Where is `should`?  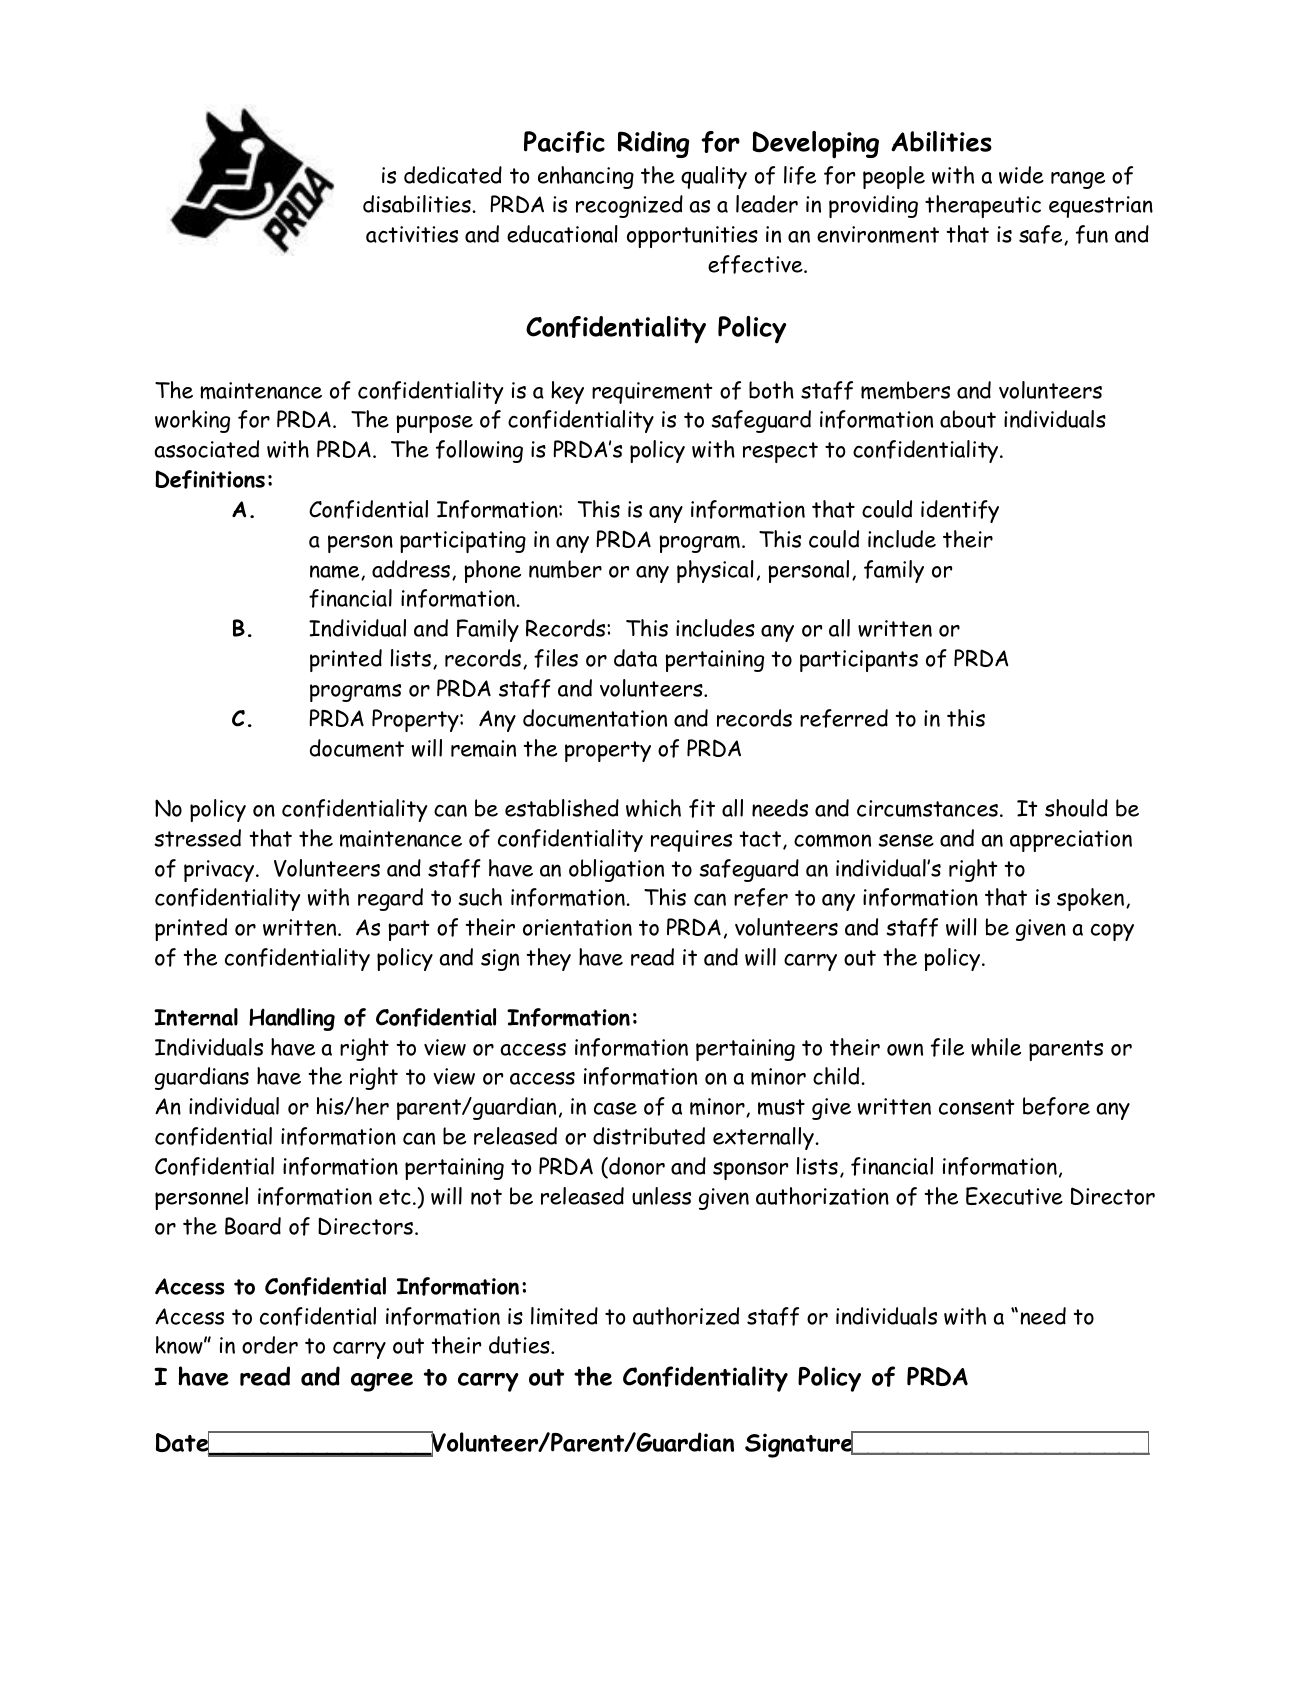 should is located at coordinates (1076, 808).
